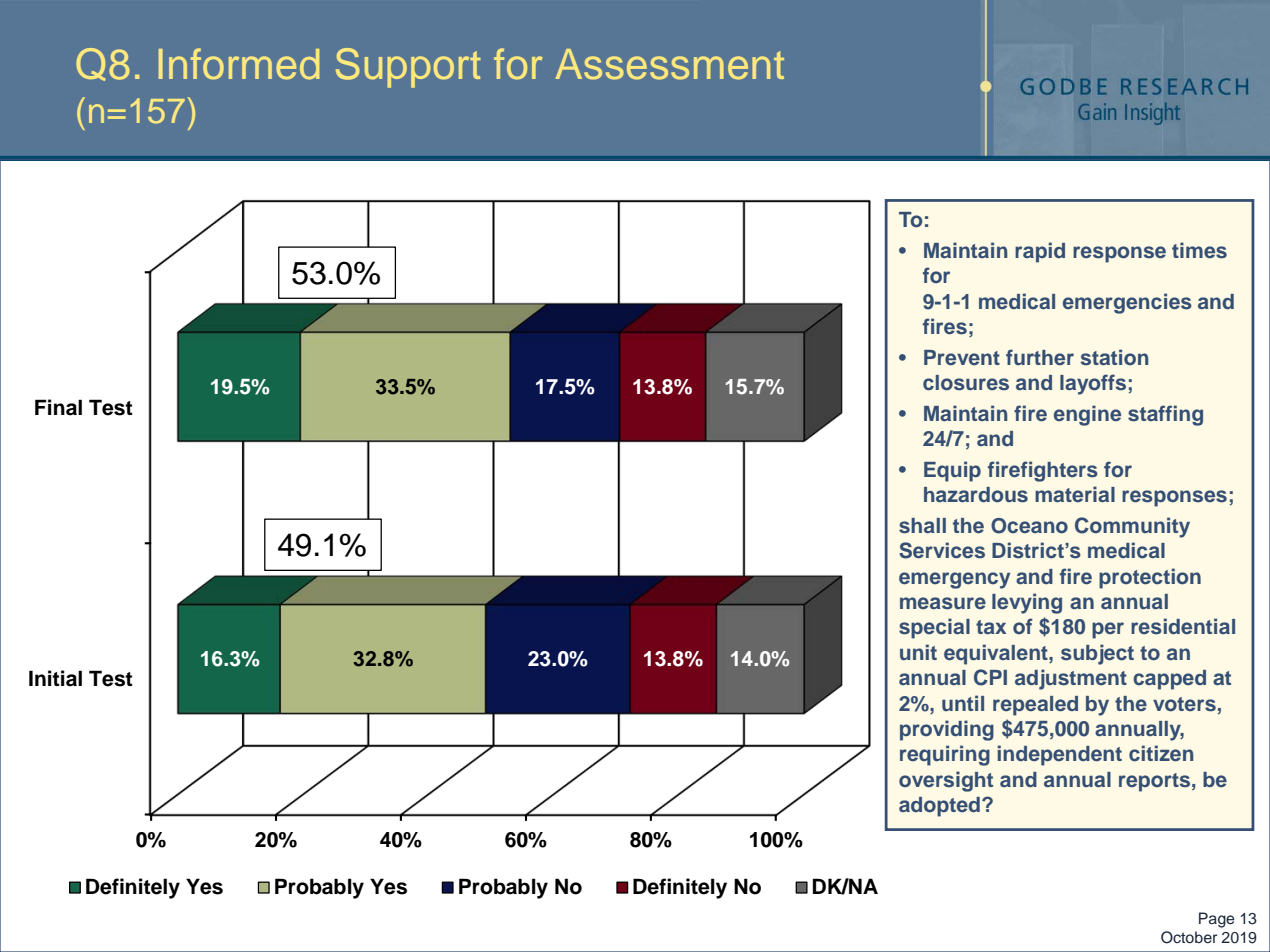  What do you see at coordinates (58, 407) in the screenshot?
I see `Final` at bounding box center [58, 407].
